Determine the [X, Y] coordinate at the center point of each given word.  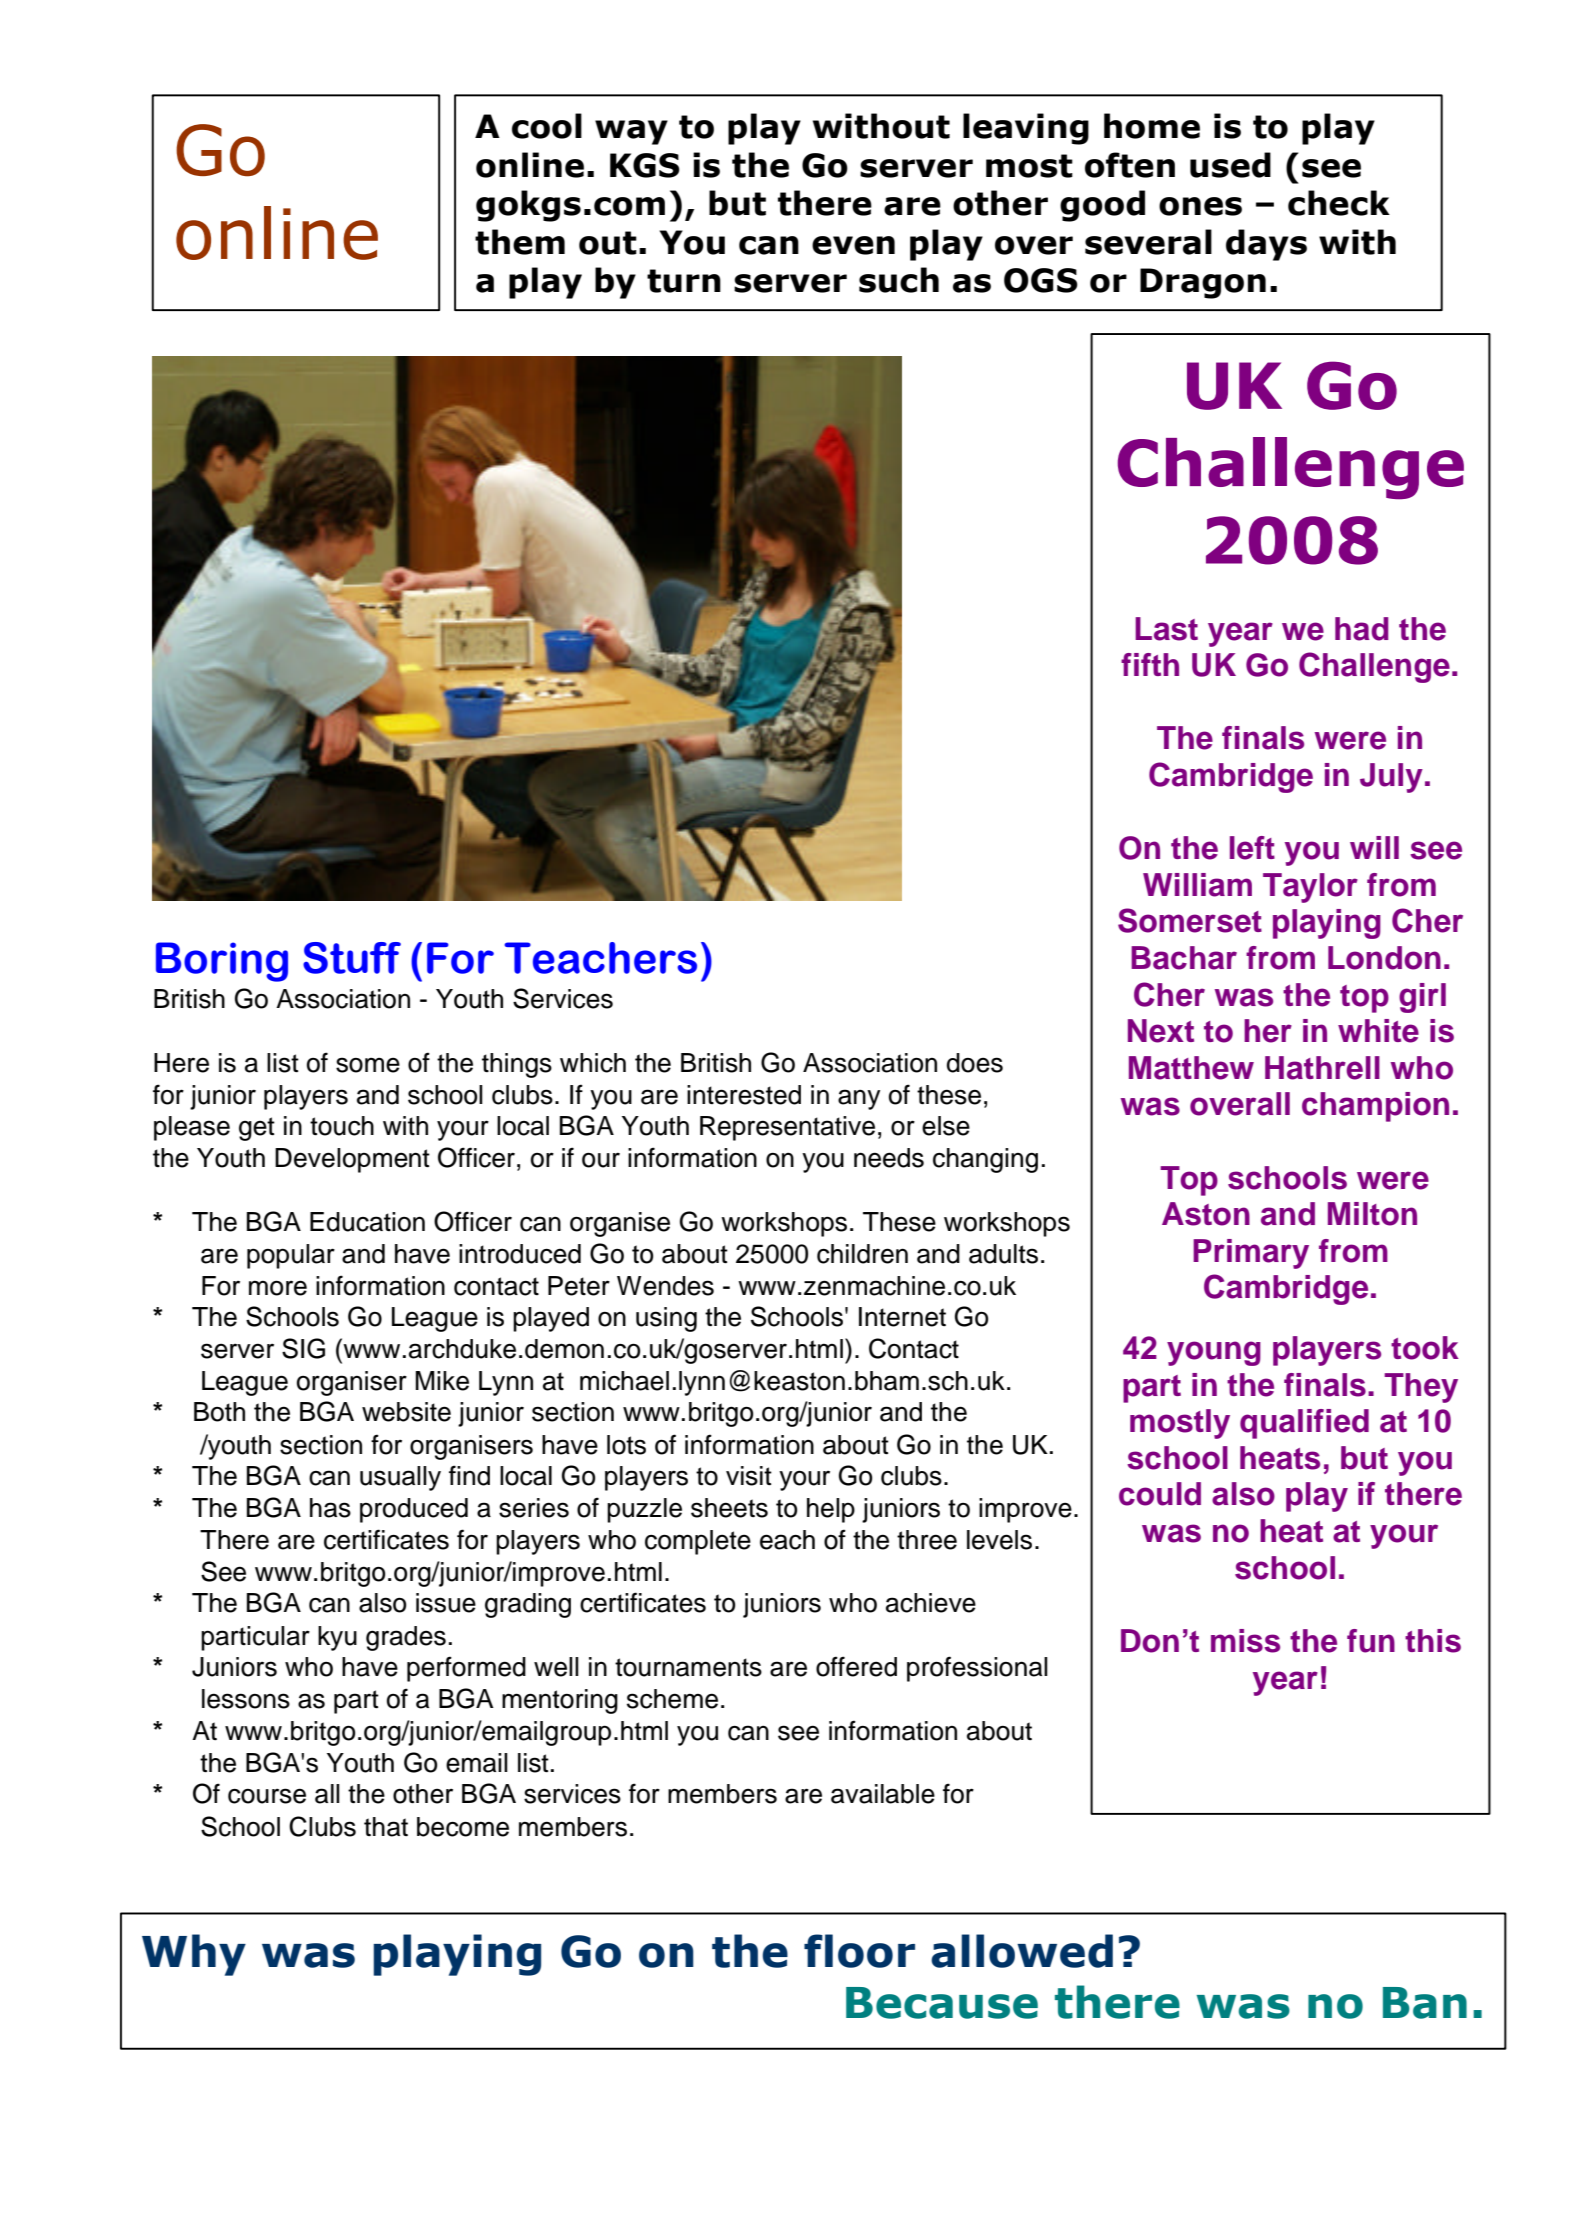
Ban [1425, 2003]
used [1230, 165]
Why [194, 1955]
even [853, 245]
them [520, 242]
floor [859, 1951]
